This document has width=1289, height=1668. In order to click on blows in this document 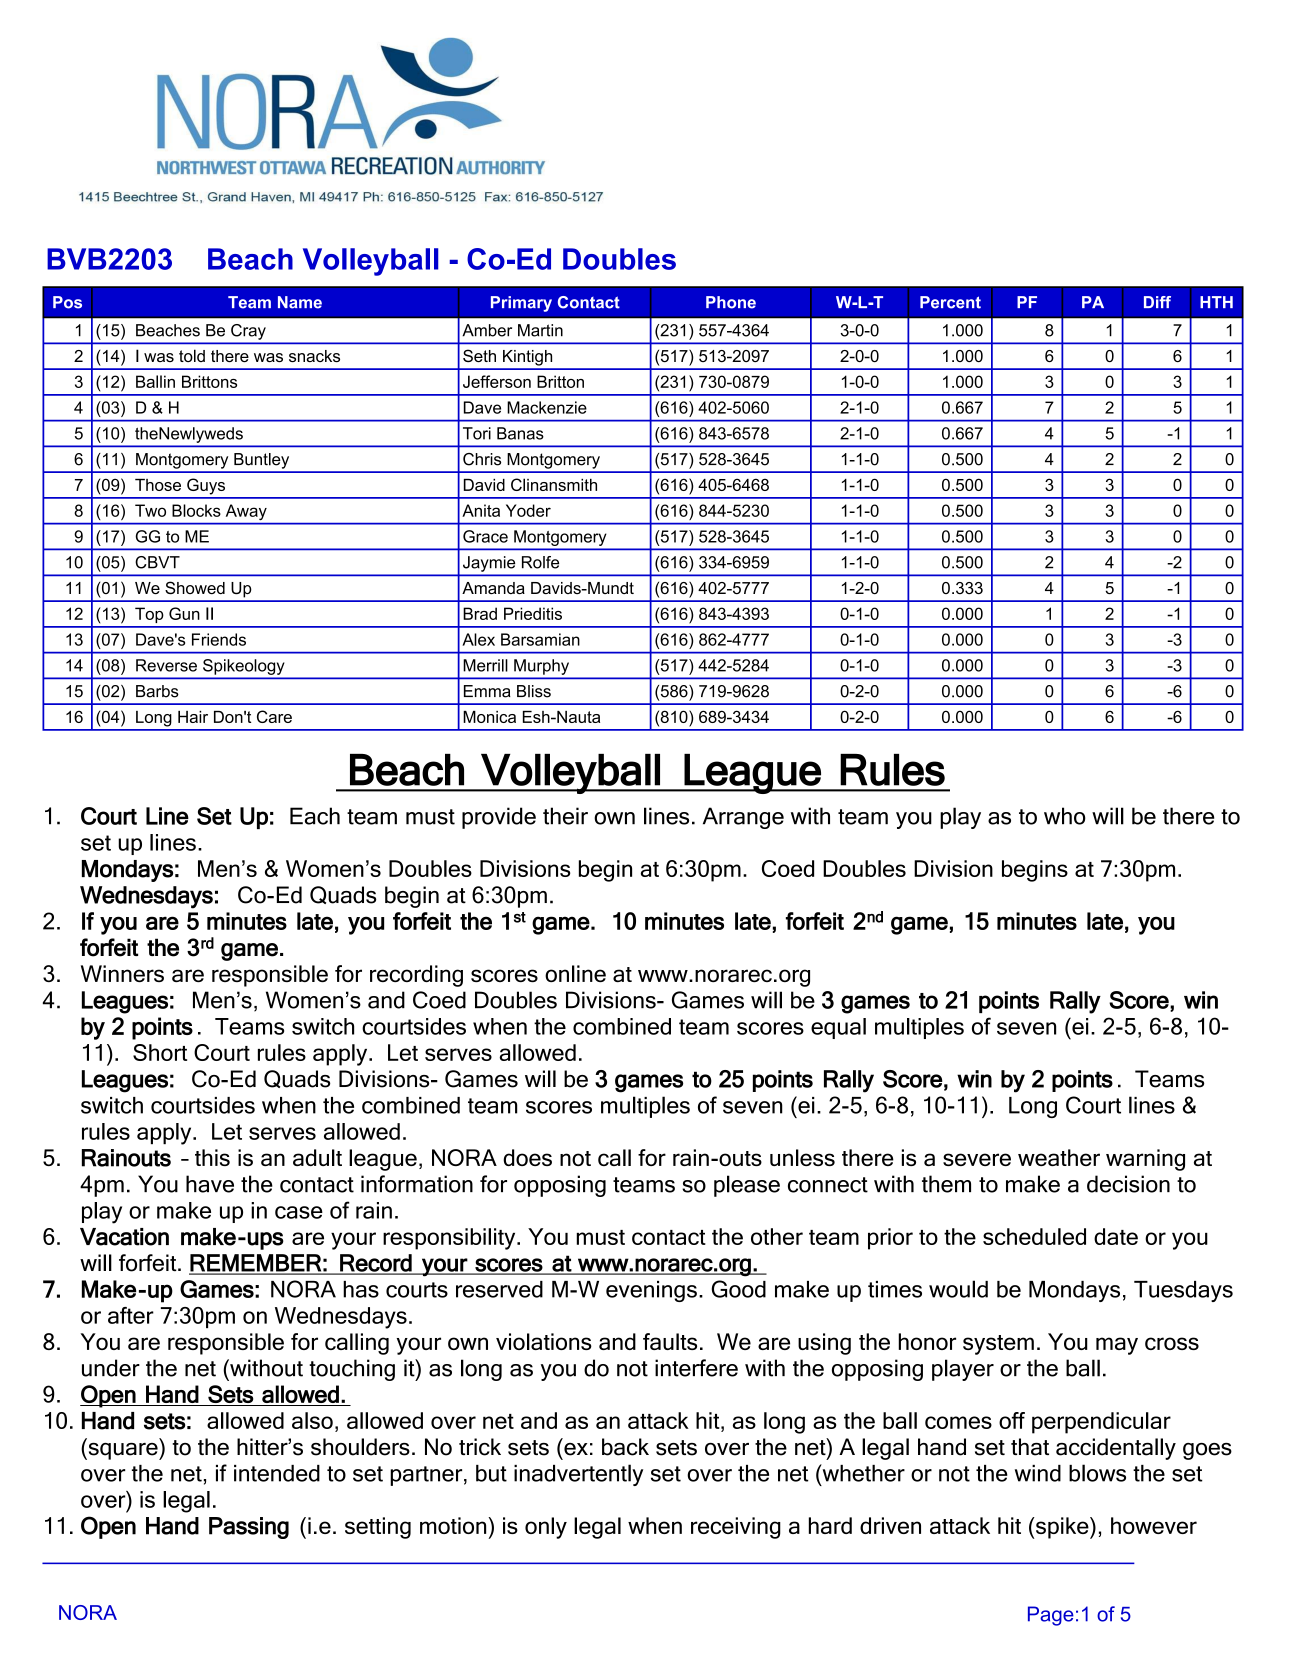, I will do `click(1097, 1473)`.
